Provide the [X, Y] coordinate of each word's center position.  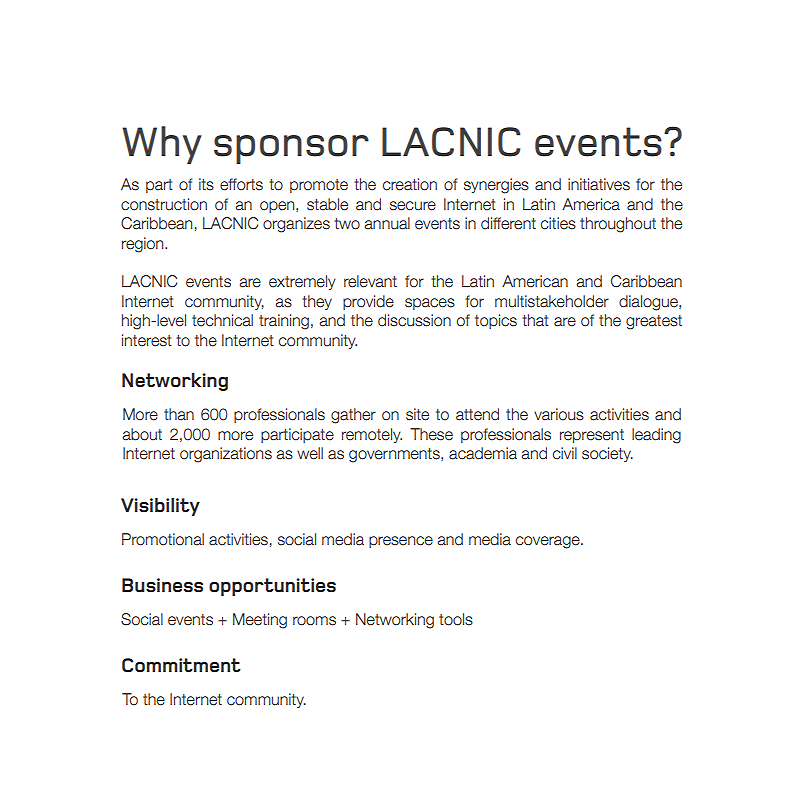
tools [456, 619]
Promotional [163, 539]
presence [401, 542]
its [206, 184]
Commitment [181, 665]
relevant [370, 281]
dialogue [649, 303]
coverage [549, 542]
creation [410, 184]
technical [222, 320]
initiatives [599, 184]
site [417, 414]
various [559, 414]
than [179, 414]
